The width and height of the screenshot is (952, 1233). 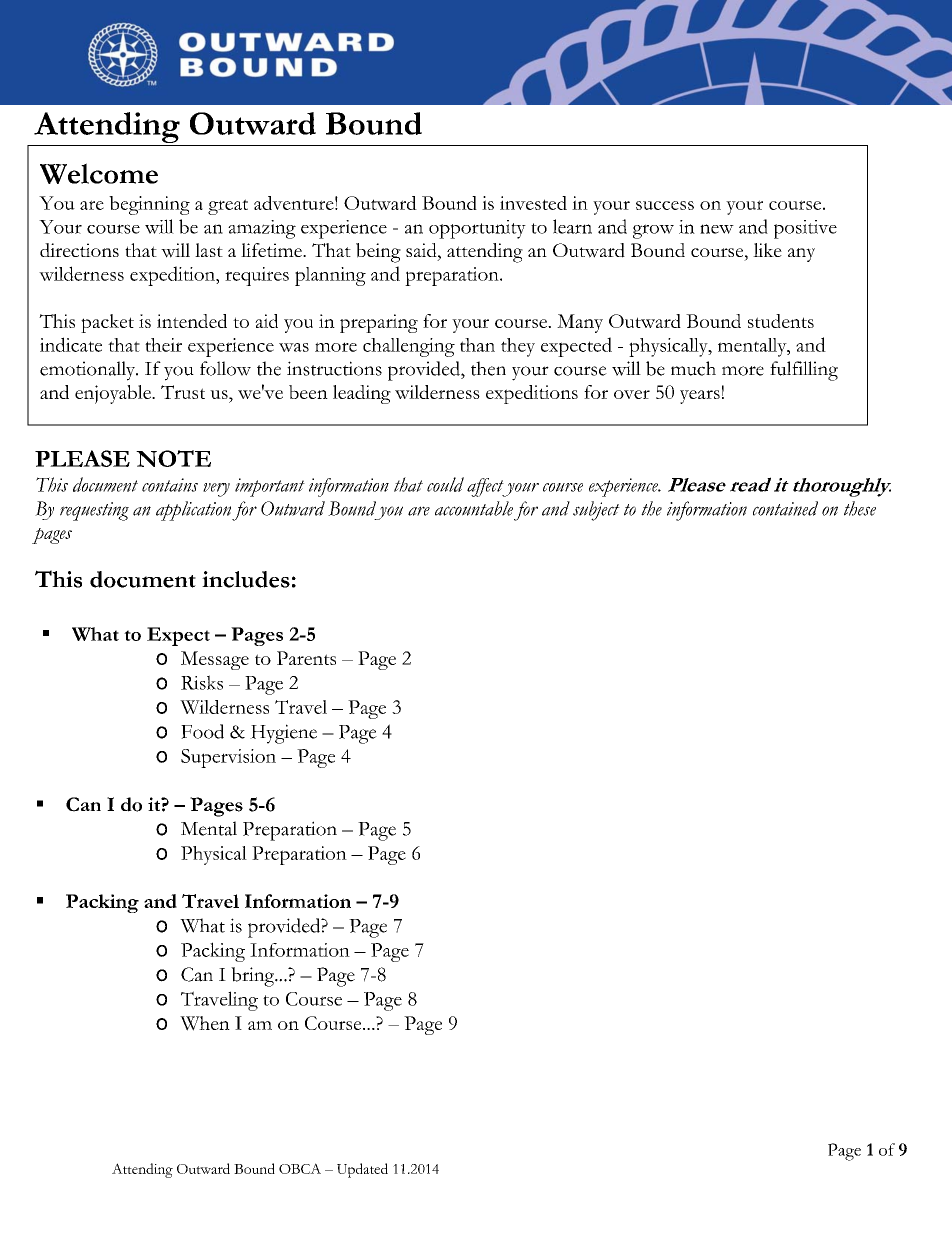 What do you see at coordinates (488, 368) in the screenshot?
I see `then` at bounding box center [488, 368].
